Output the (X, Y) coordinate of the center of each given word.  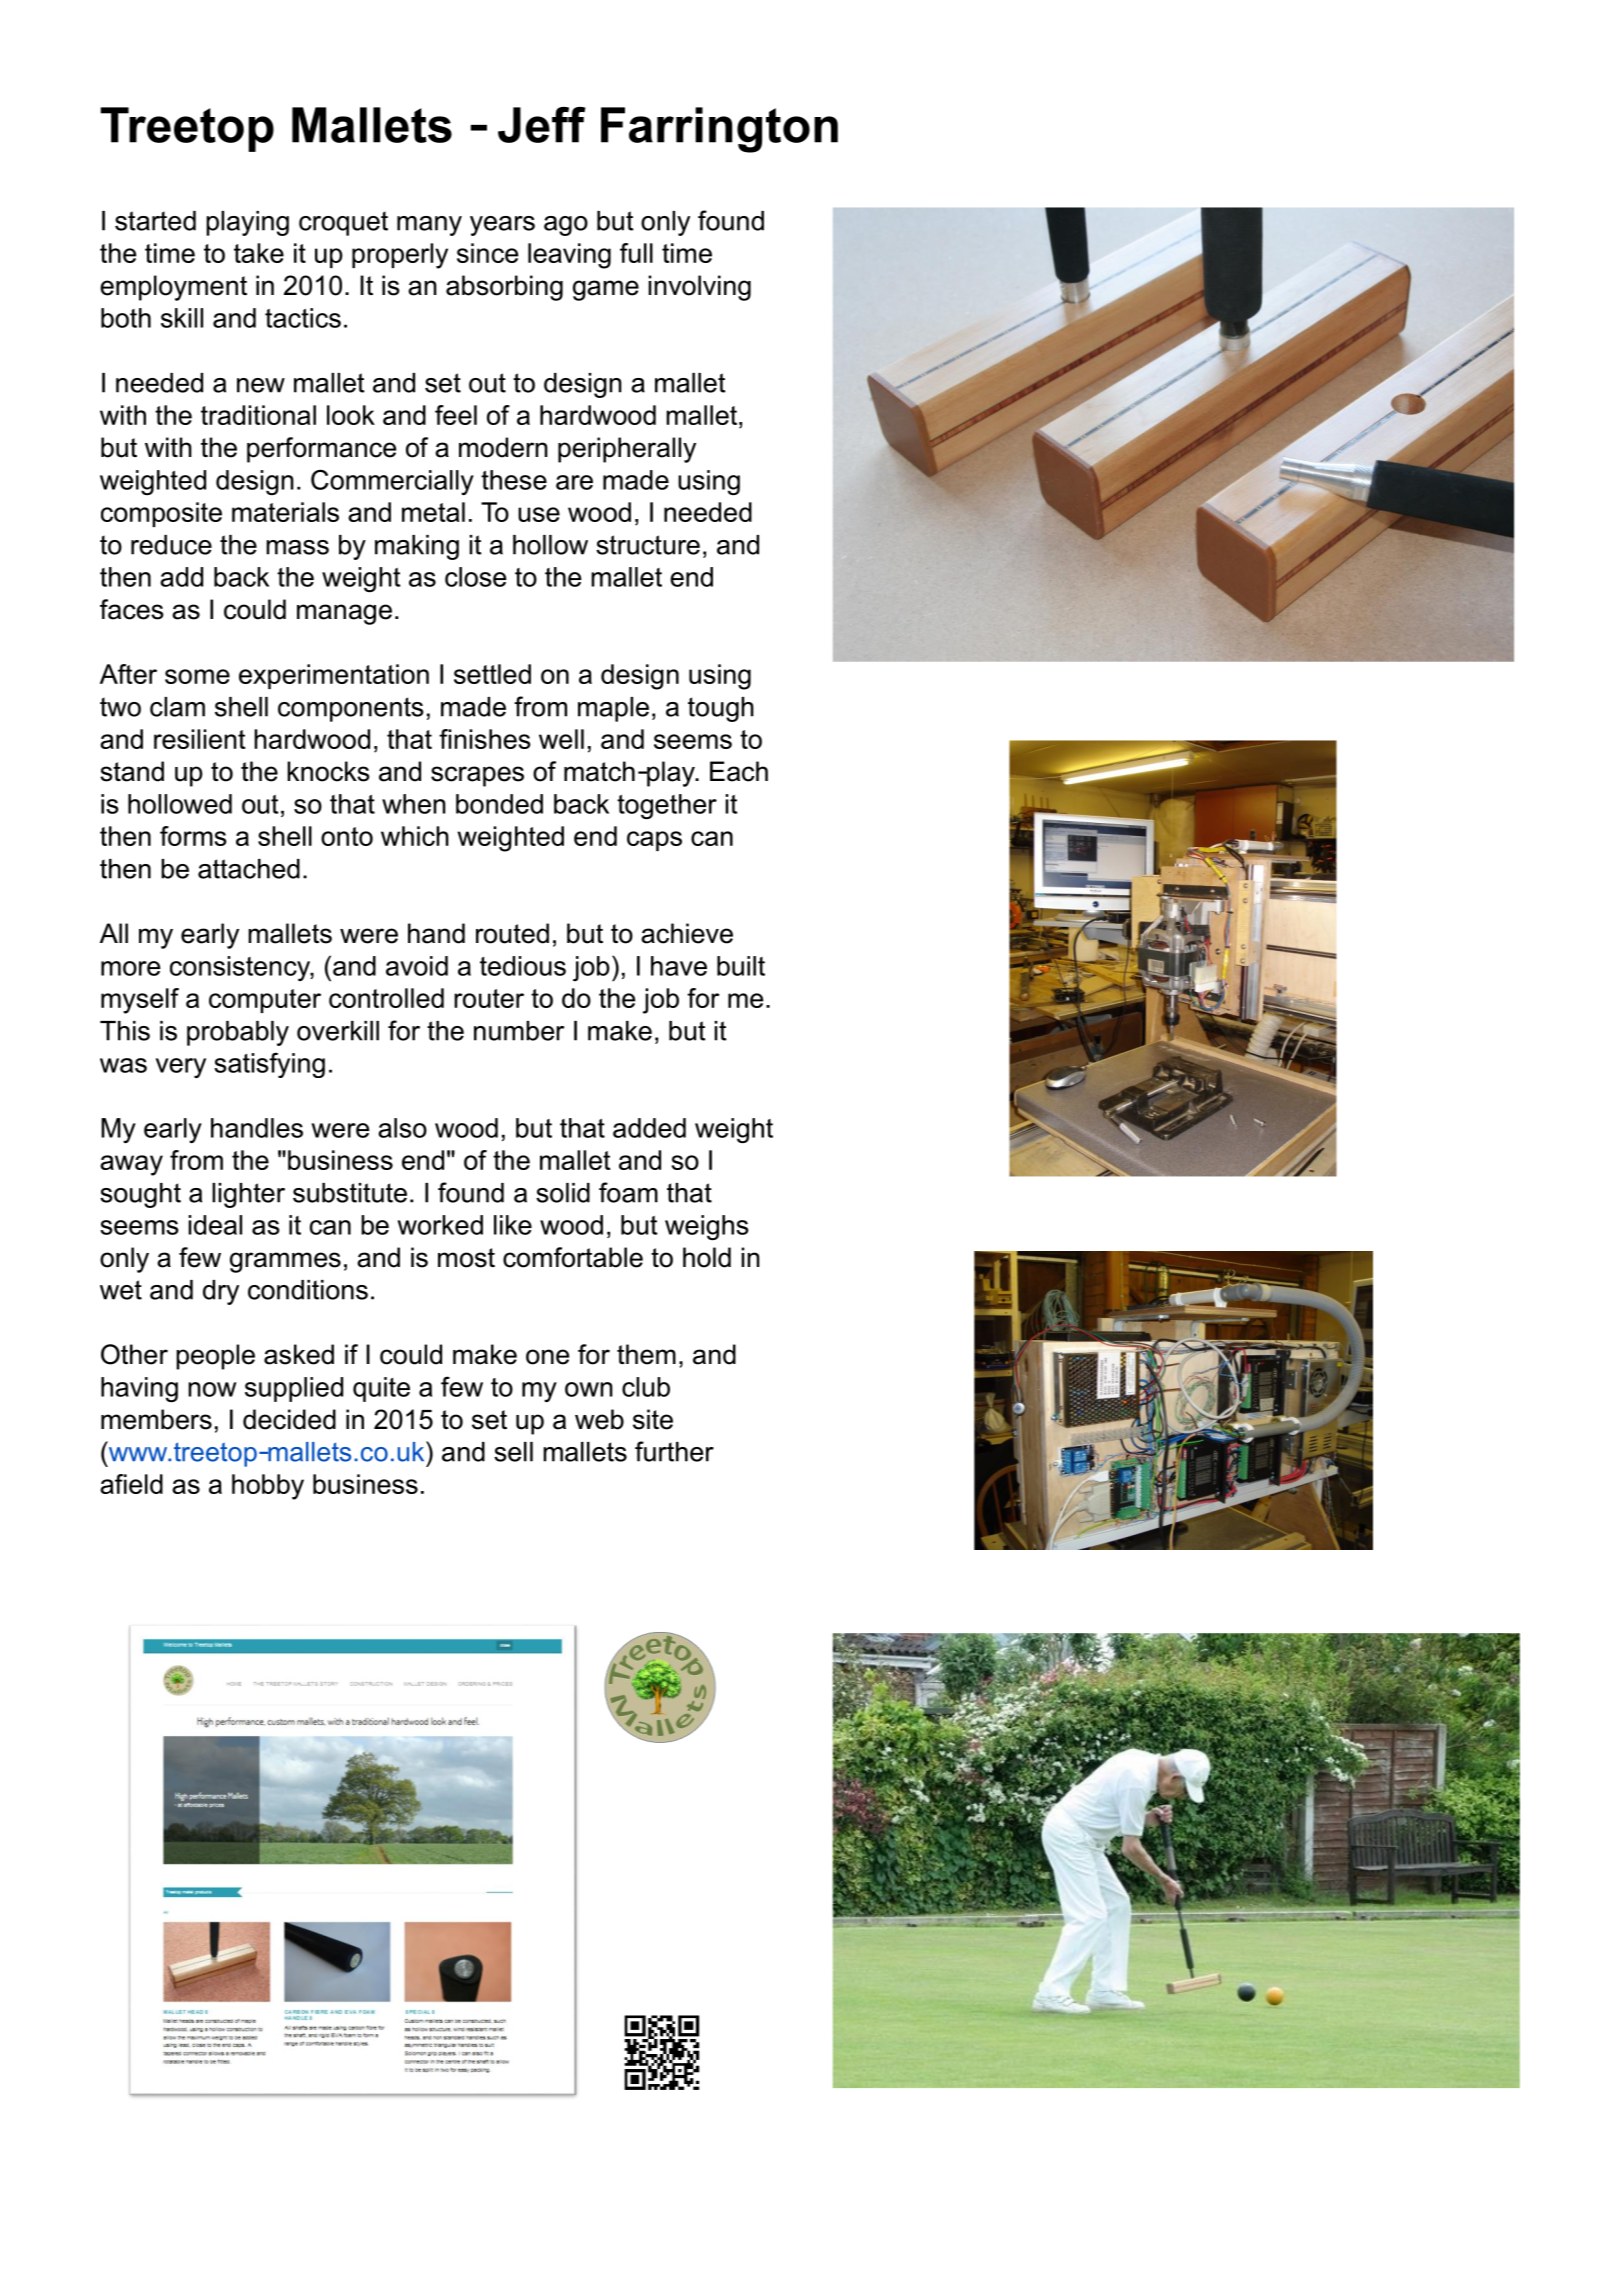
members (156, 1419)
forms (193, 836)
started (155, 221)
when (414, 804)
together (667, 806)
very (181, 1068)
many (429, 226)
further (674, 1451)
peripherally (627, 450)
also (402, 1128)
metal (433, 512)
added (649, 1128)
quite (381, 1389)
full (636, 253)
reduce (171, 545)
